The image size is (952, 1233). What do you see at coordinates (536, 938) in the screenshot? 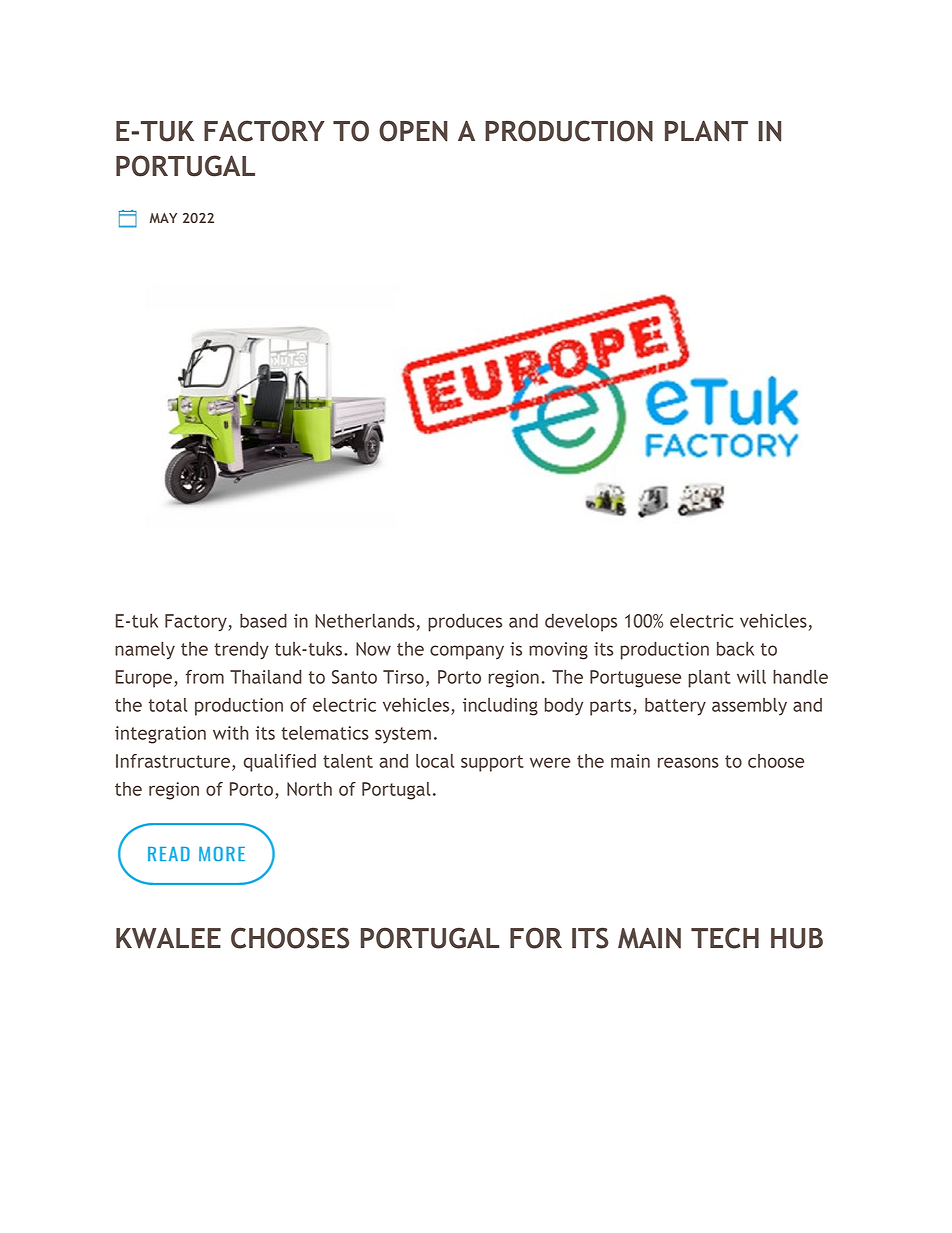
I see `FOR` at bounding box center [536, 938].
